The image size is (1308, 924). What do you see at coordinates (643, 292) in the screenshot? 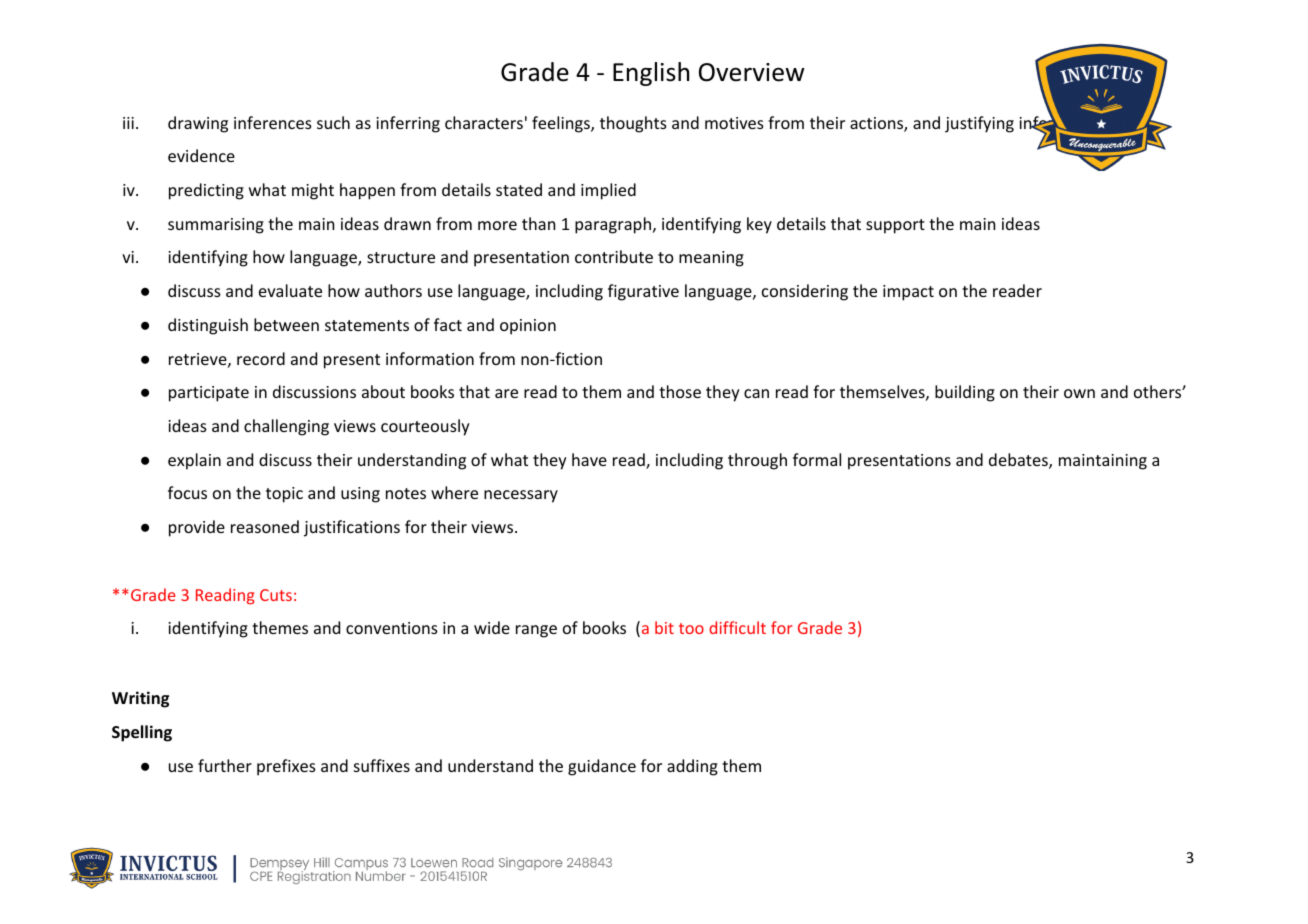
I see `figurative` at bounding box center [643, 292].
